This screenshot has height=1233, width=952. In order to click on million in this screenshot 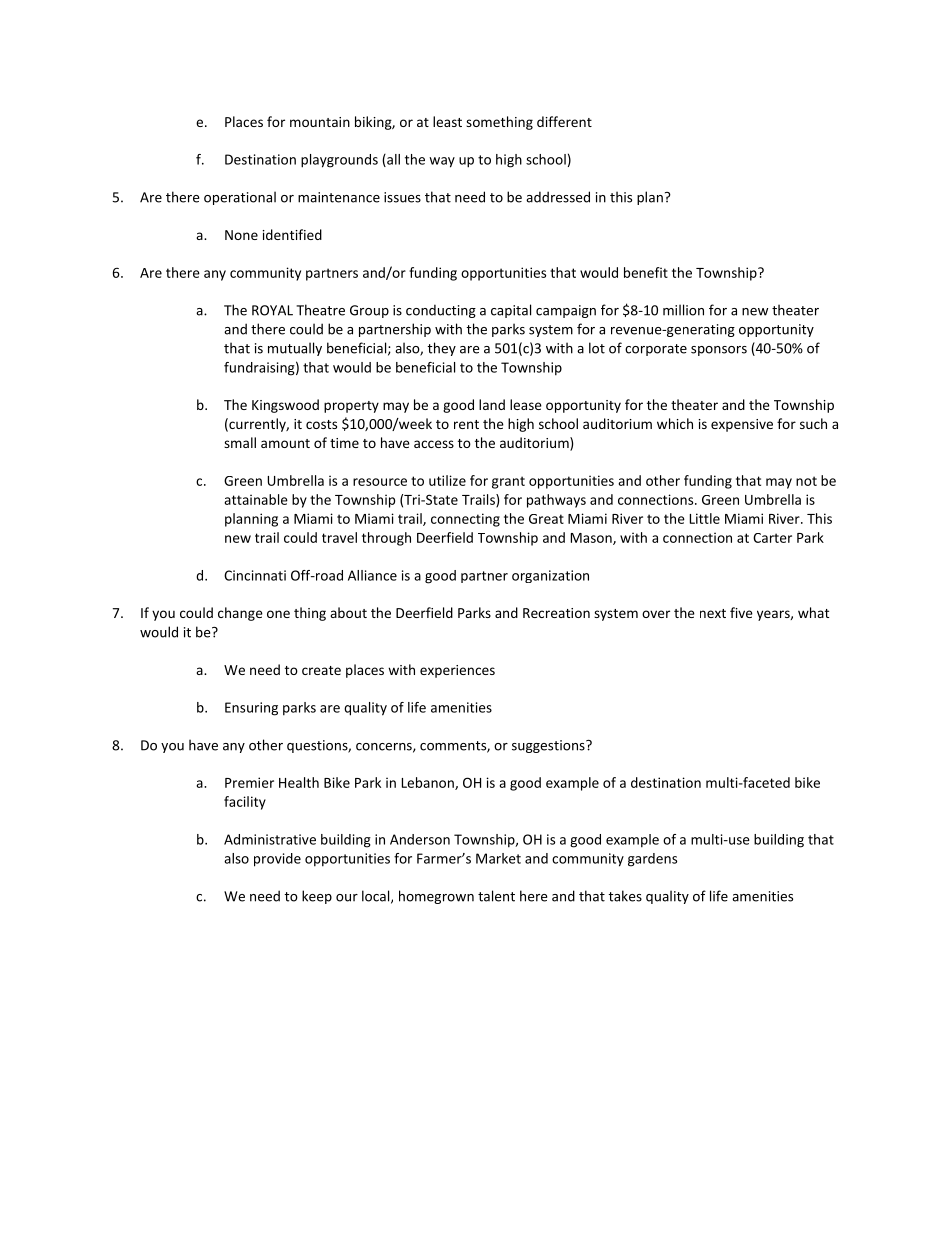, I will do `click(683, 310)`.
